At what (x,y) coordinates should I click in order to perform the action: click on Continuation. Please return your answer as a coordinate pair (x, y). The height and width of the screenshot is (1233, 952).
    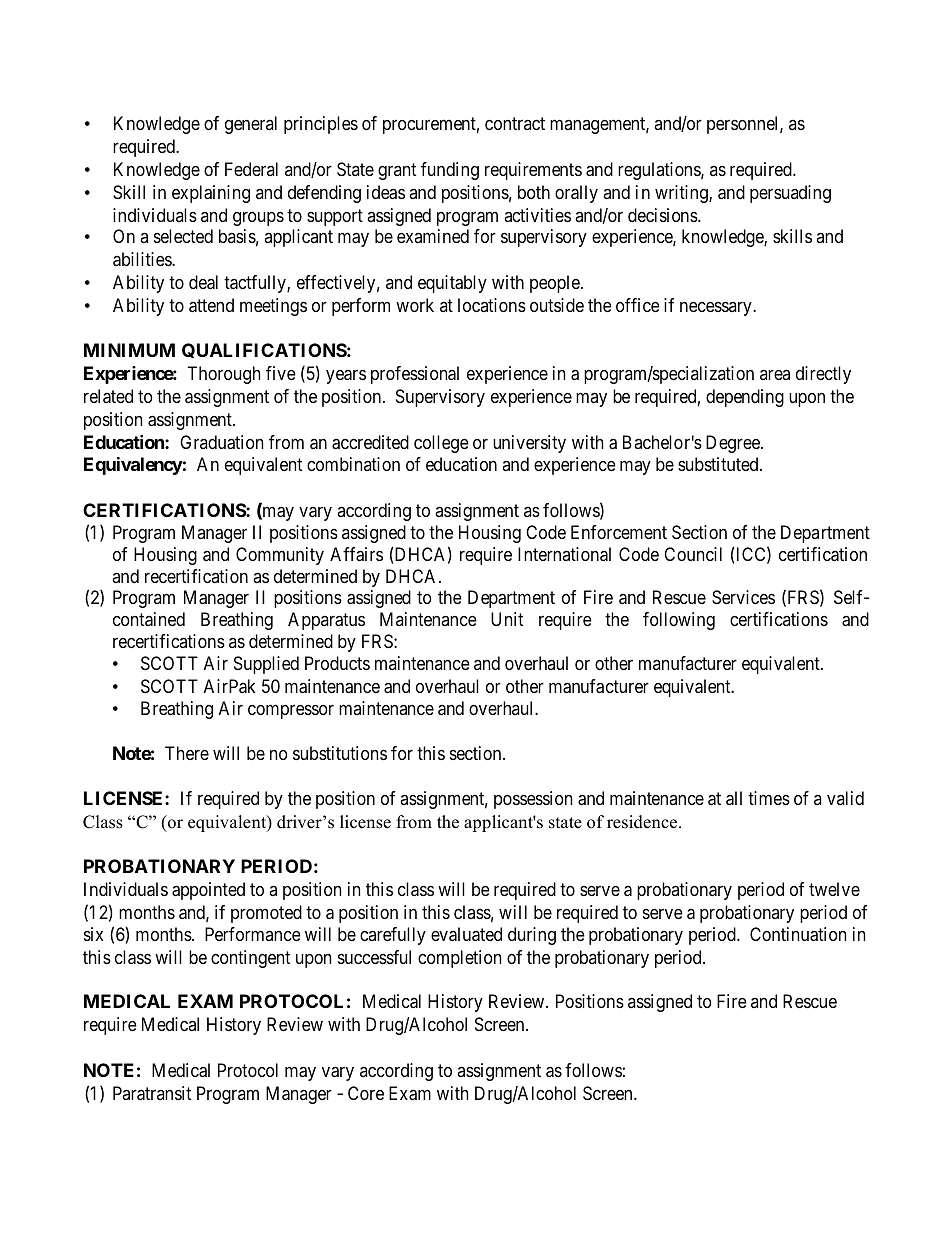
    Looking at the image, I should click on (798, 934).
